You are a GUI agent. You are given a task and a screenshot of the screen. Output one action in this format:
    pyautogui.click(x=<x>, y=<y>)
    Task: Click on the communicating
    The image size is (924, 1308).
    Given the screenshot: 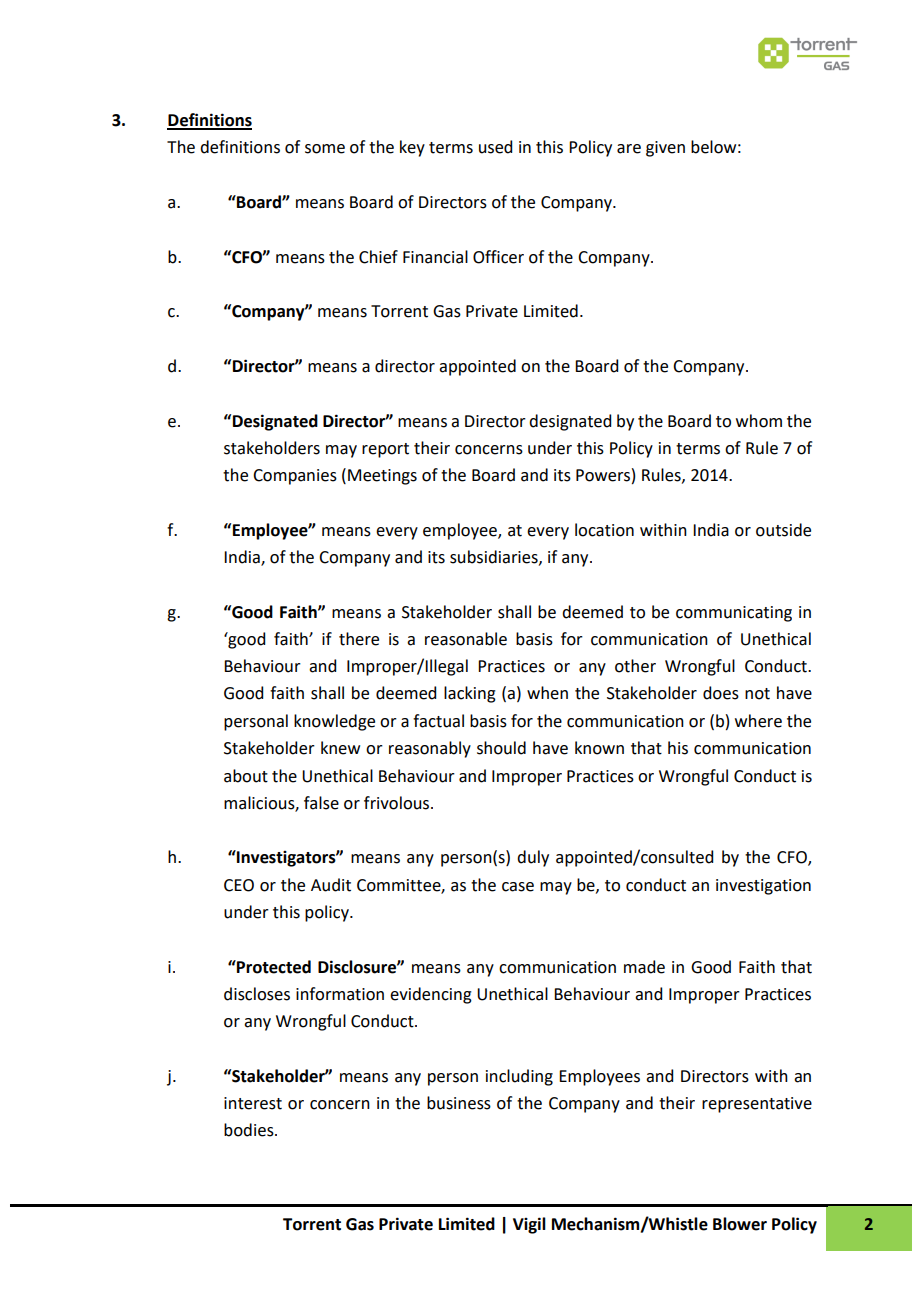 What is the action you would take?
    pyautogui.click(x=734, y=614)
